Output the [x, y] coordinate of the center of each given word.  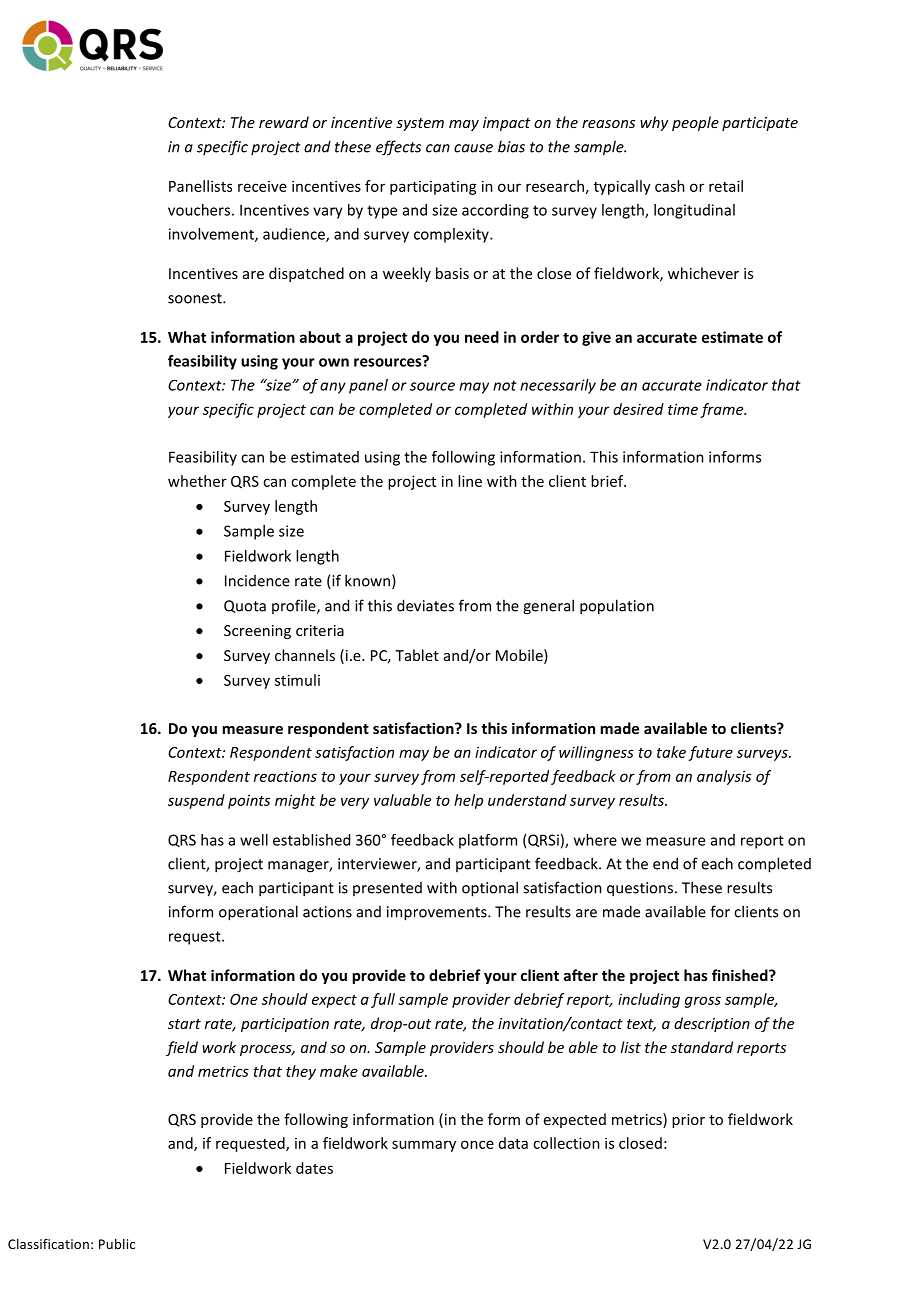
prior [688, 1121]
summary [424, 1146]
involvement [212, 235]
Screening [257, 632]
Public [117, 1244]
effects [398, 148]
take [671, 752]
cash [670, 186]
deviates [425, 605]
